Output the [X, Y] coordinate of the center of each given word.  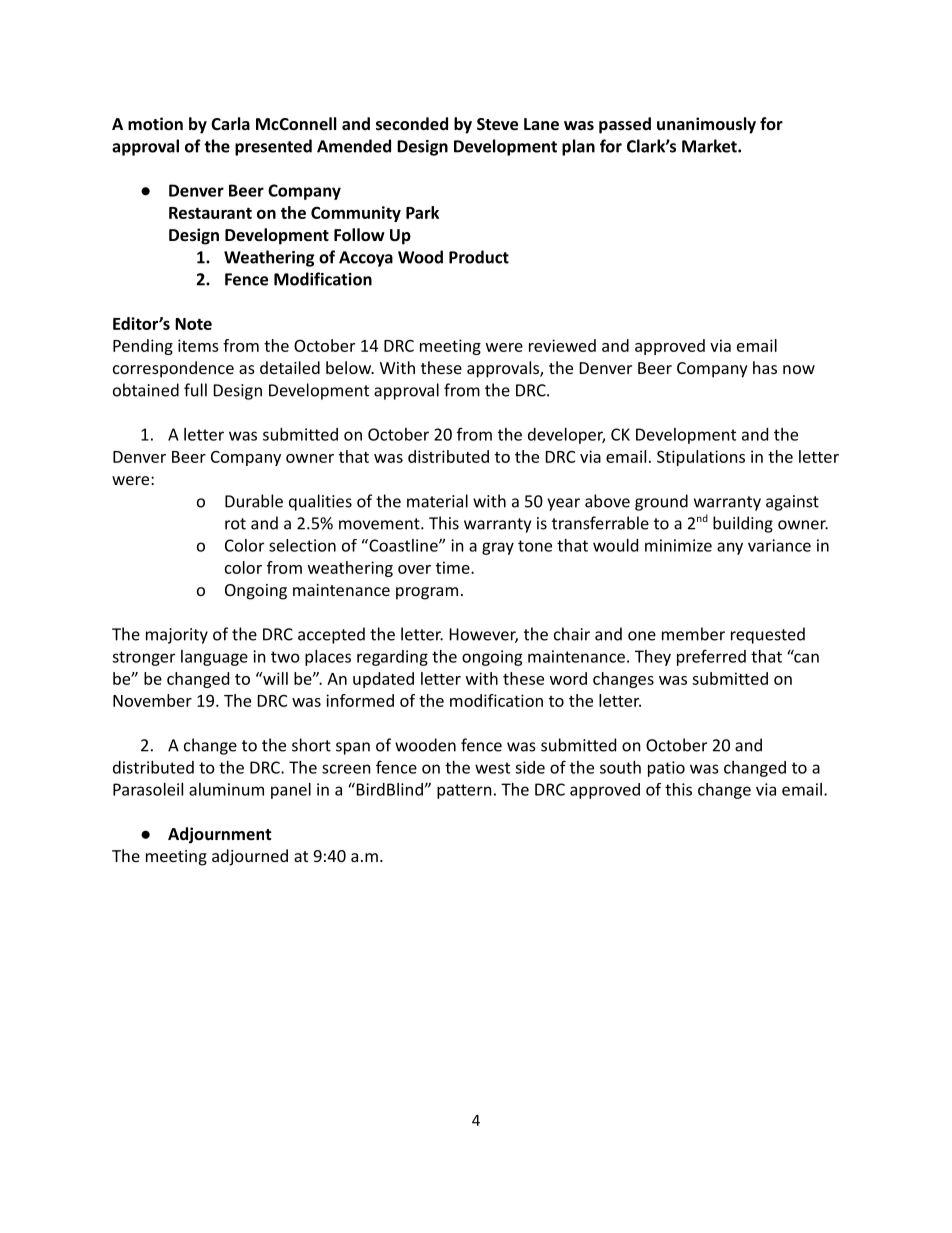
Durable [254, 501]
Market [710, 146]
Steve [497, 124]
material [437, 501]
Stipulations [701, 458]
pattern [464, 791]
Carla [230, 123]
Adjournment [219, 835]
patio [666, 769]
